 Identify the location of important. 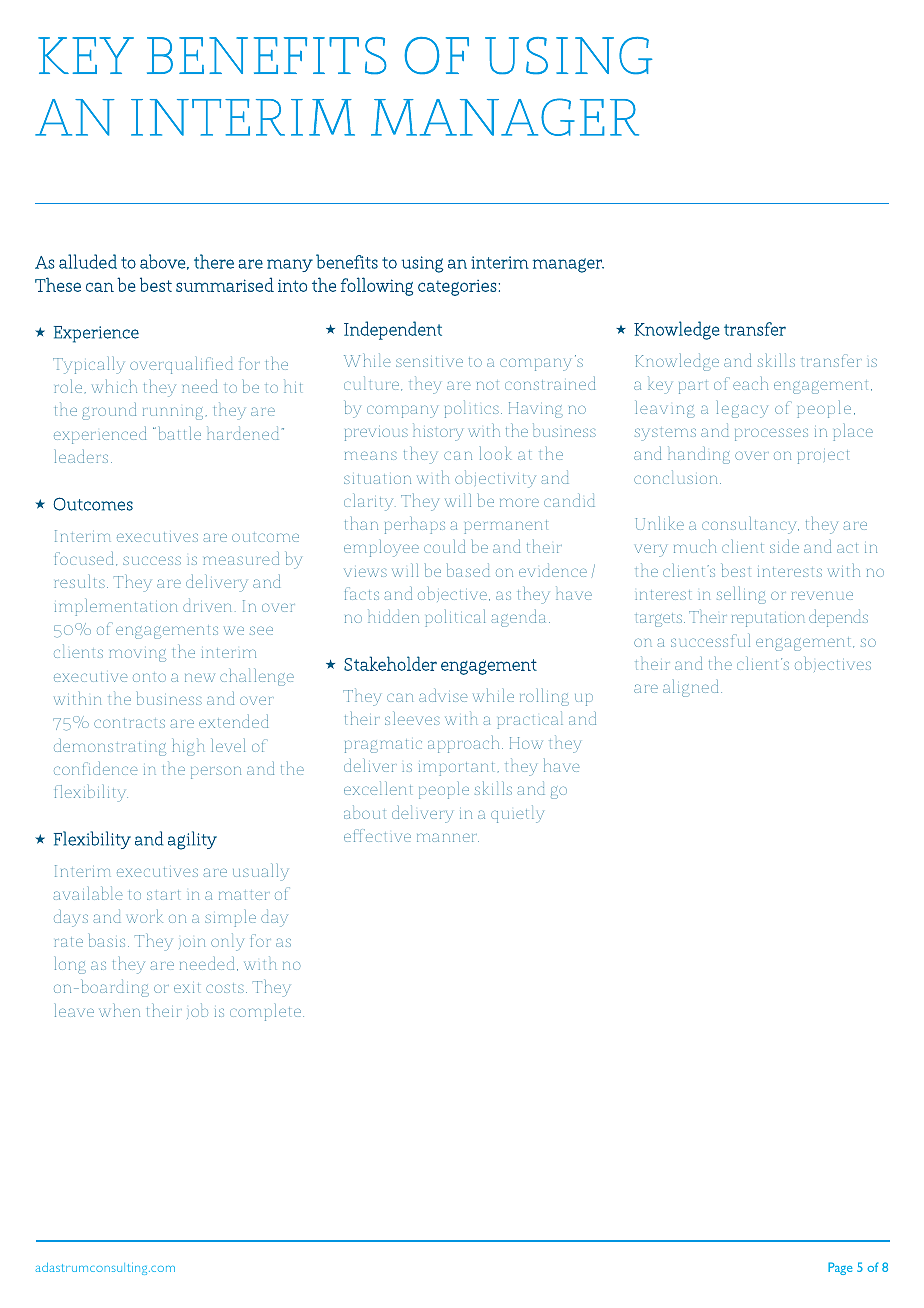
(456, 769).
